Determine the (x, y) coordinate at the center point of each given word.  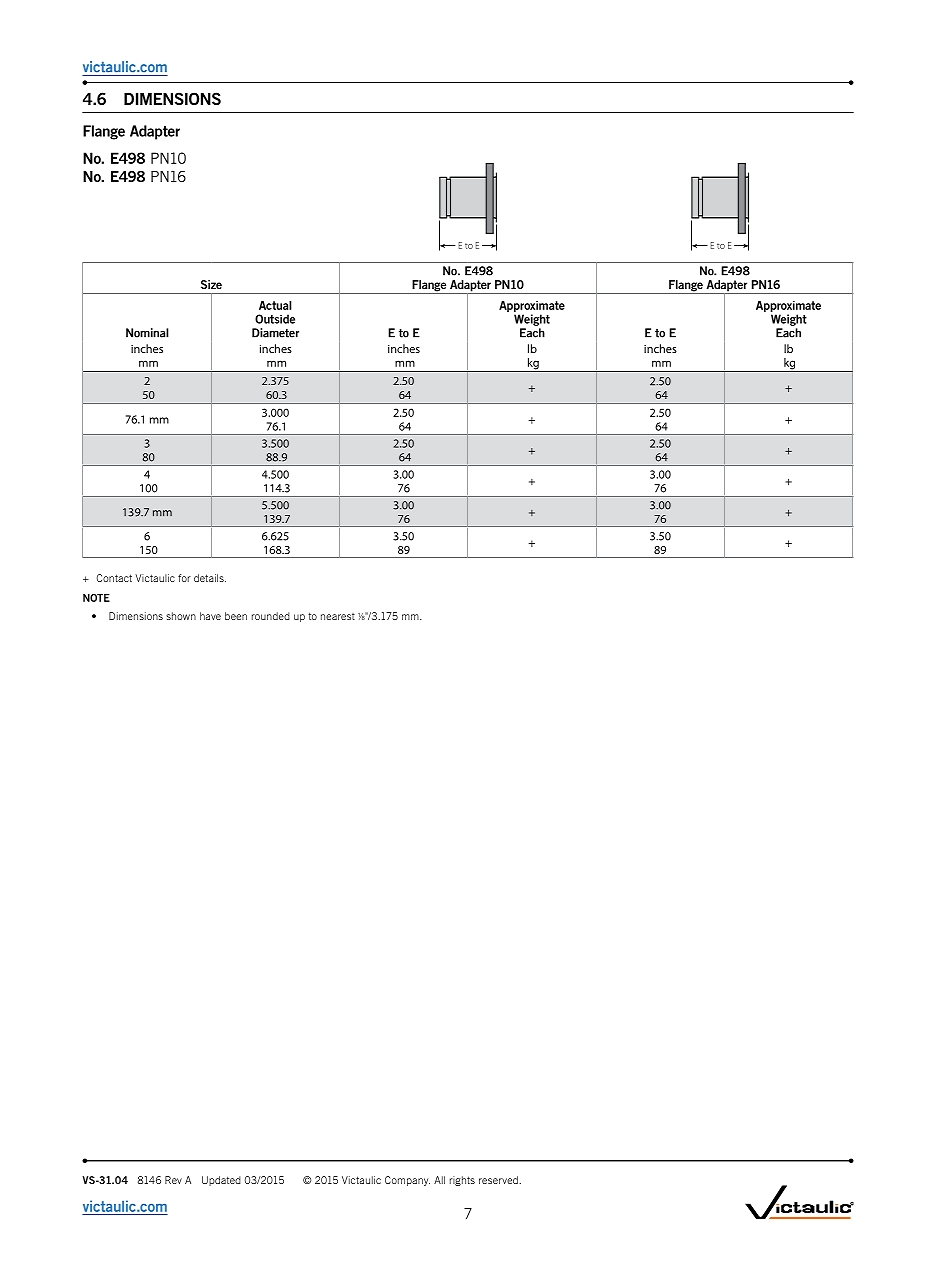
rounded (271, 616)
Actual (275, 305)
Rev (173, 1180)
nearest (338, 616)
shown (181, 616)
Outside (275, 319)
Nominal (147, 333)
